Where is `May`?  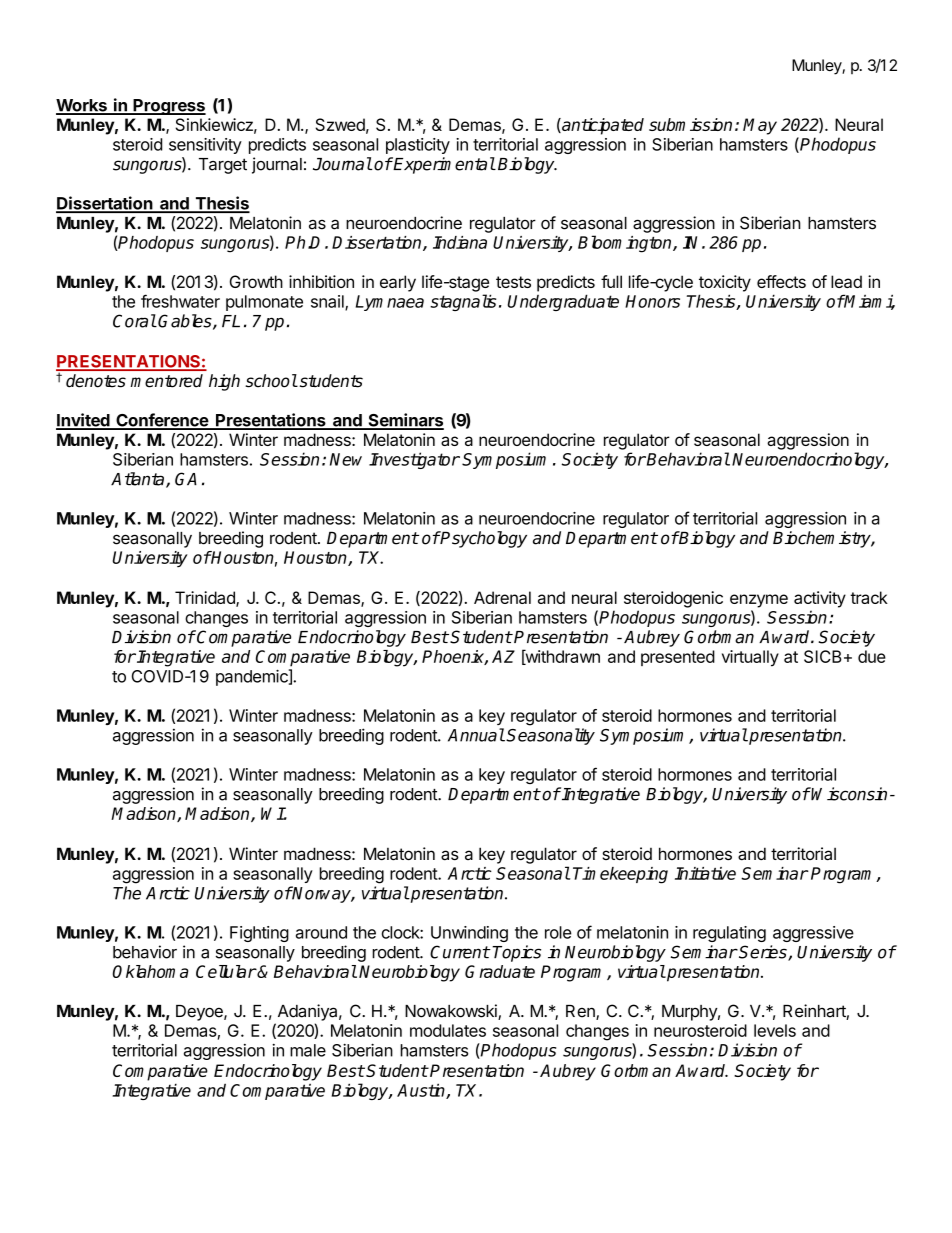
May is located at coordinates (760, 126).
